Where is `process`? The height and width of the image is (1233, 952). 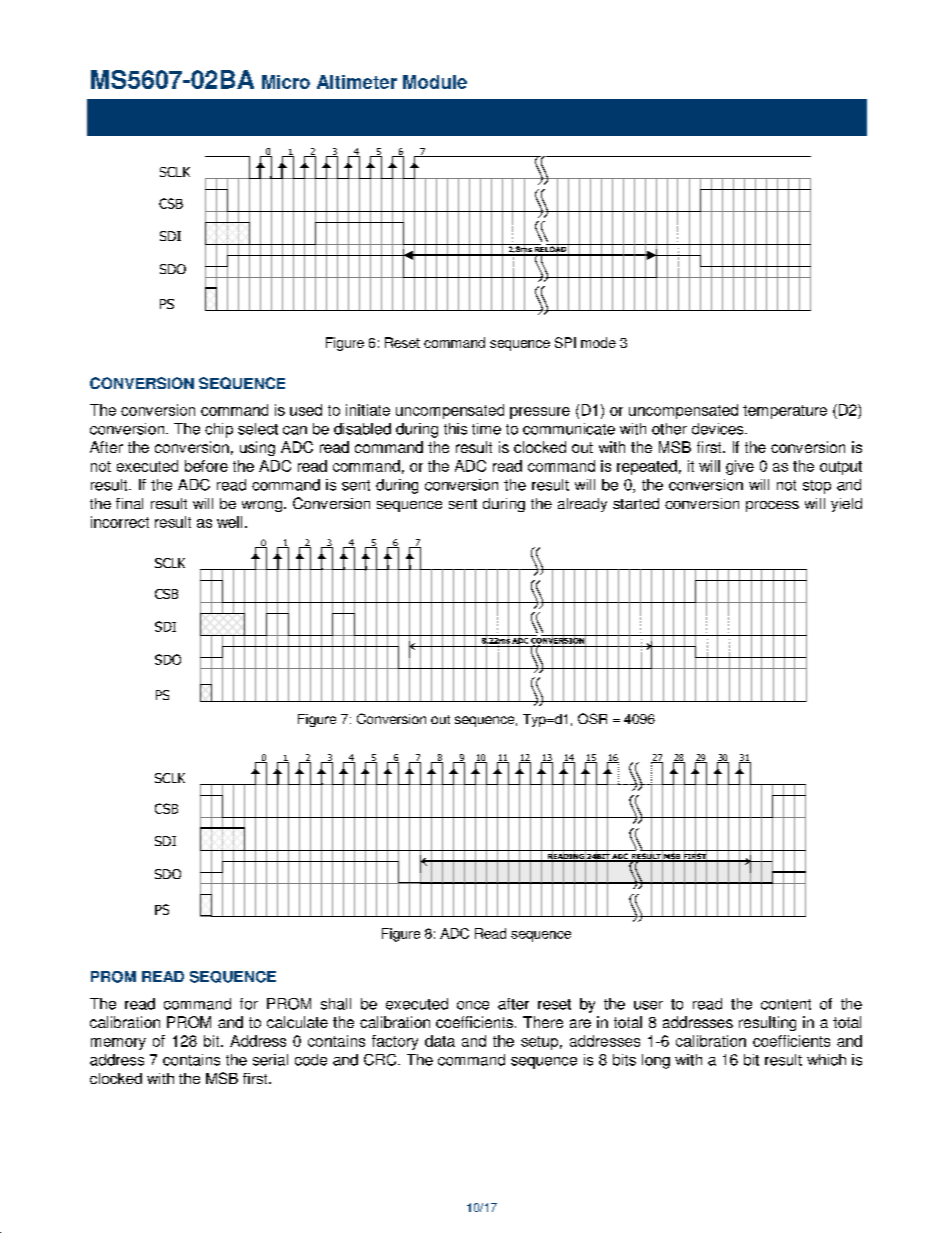 process is located at coordinates (772, 506).
